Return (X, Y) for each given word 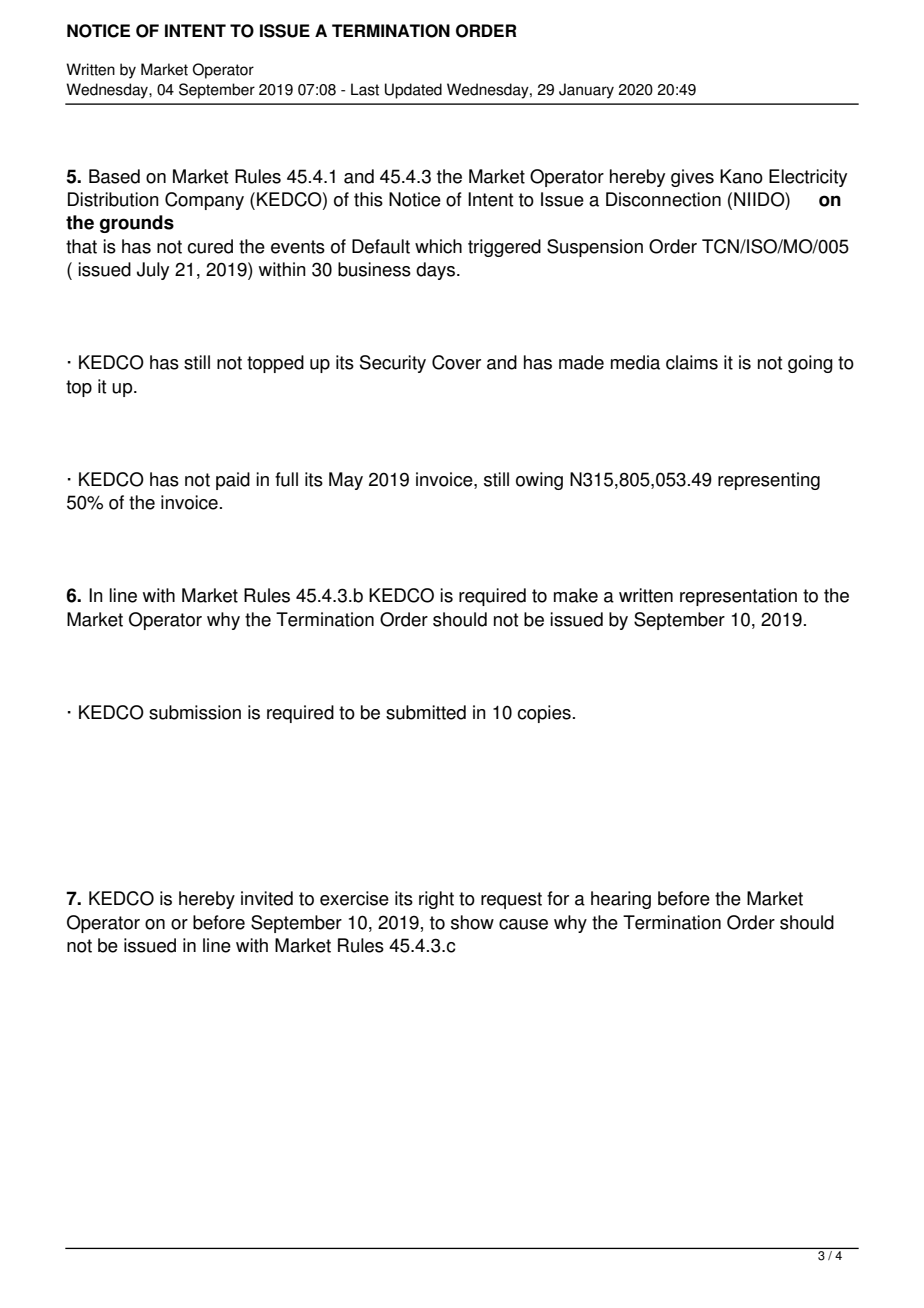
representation (738, 597)
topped (275, 364)
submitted (426, 712)
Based (114, 176)
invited (267, 898)
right (436, 900)
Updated (413, 91)
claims (692, 362)
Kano (741, 176)
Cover (456, 362)
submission (195, 712)
